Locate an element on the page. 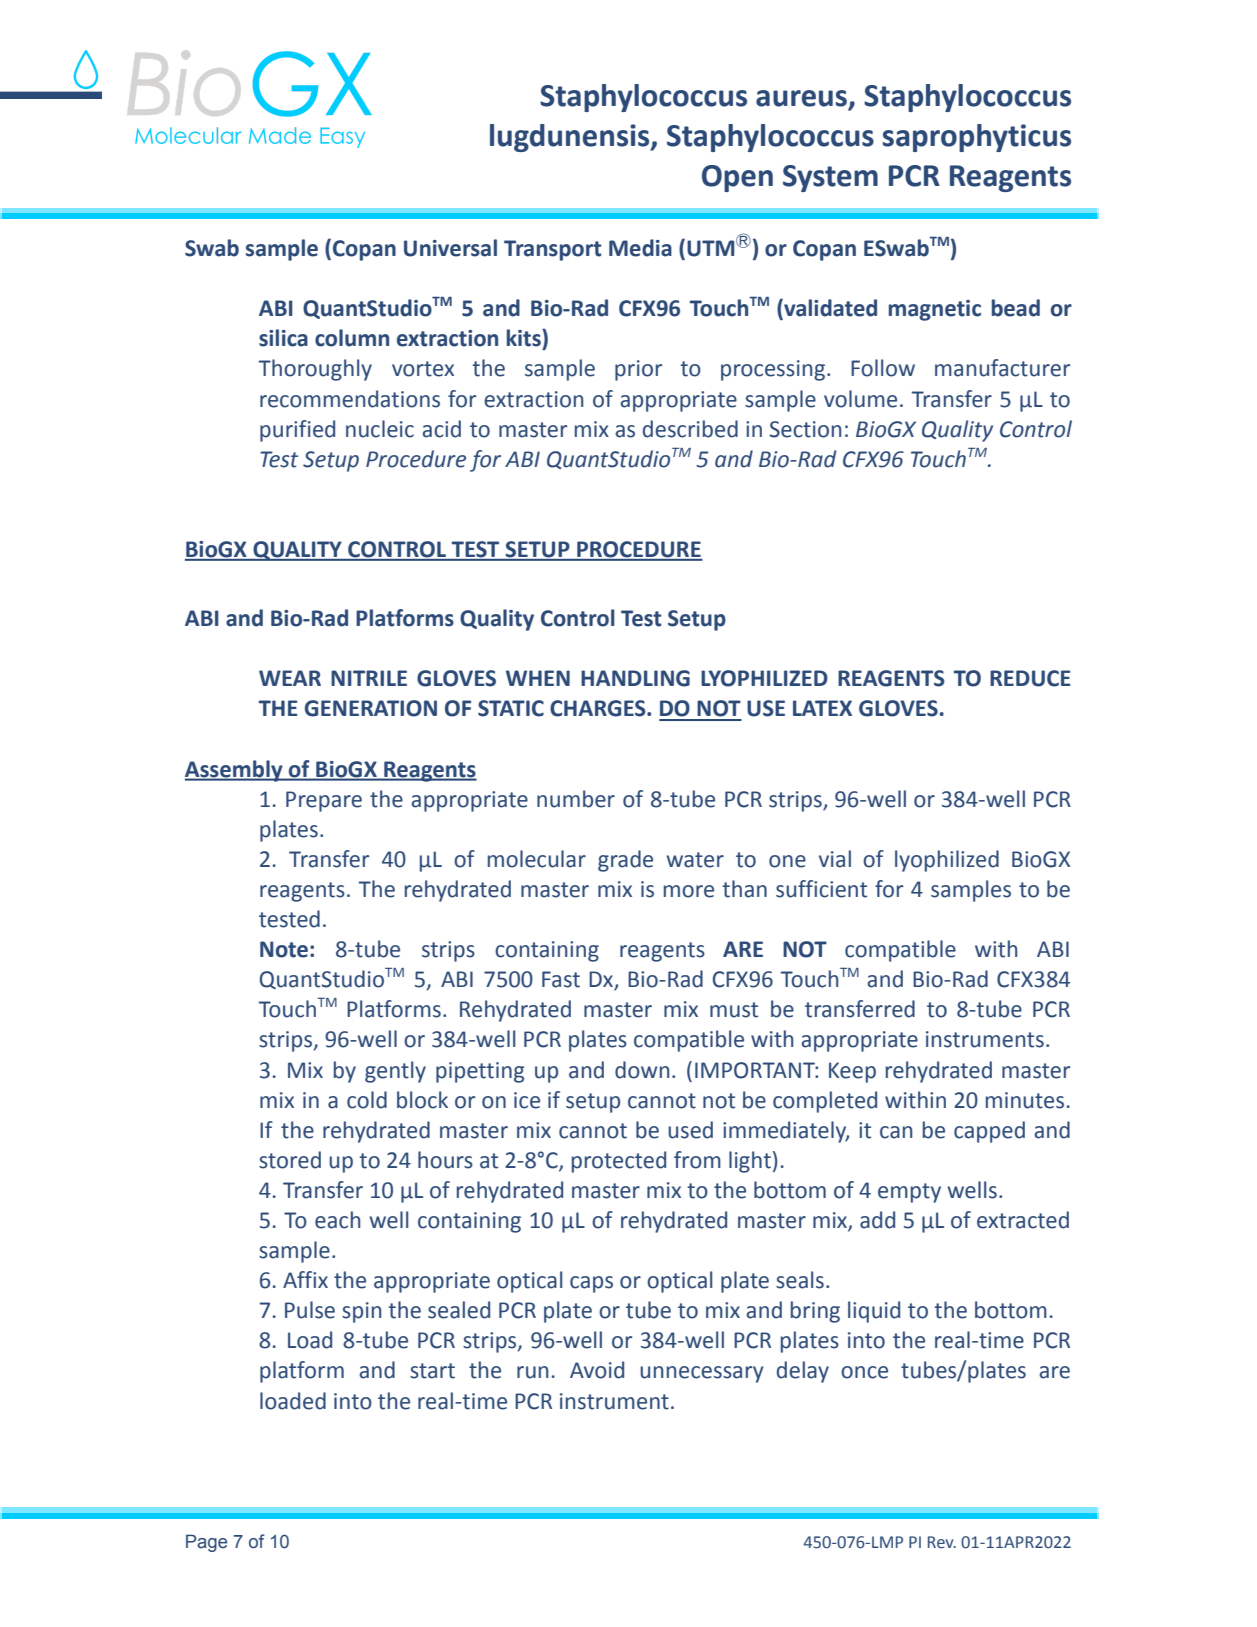  WEAR is located at coordinates (290, 678).
